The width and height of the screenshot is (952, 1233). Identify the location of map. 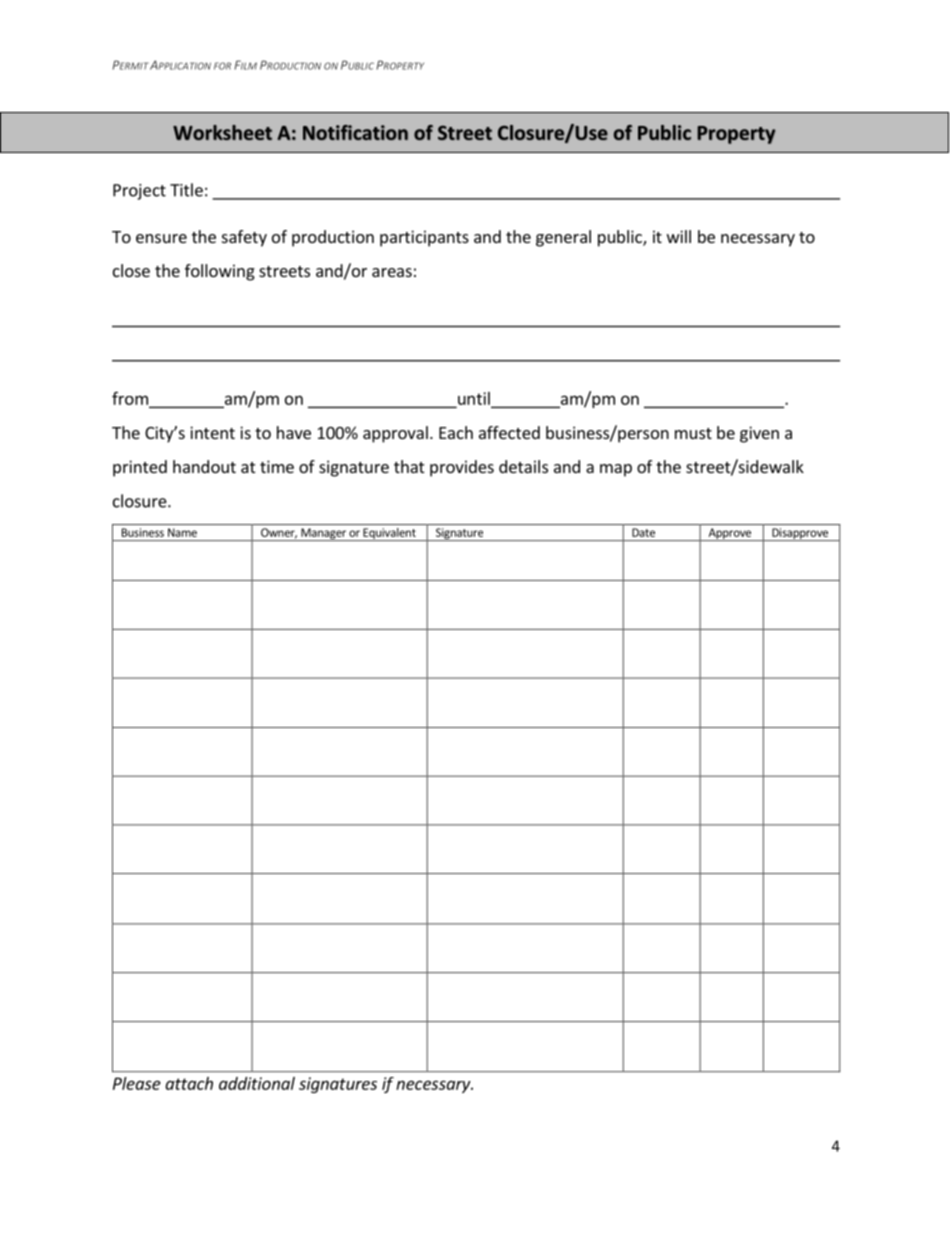
(616, 470).
